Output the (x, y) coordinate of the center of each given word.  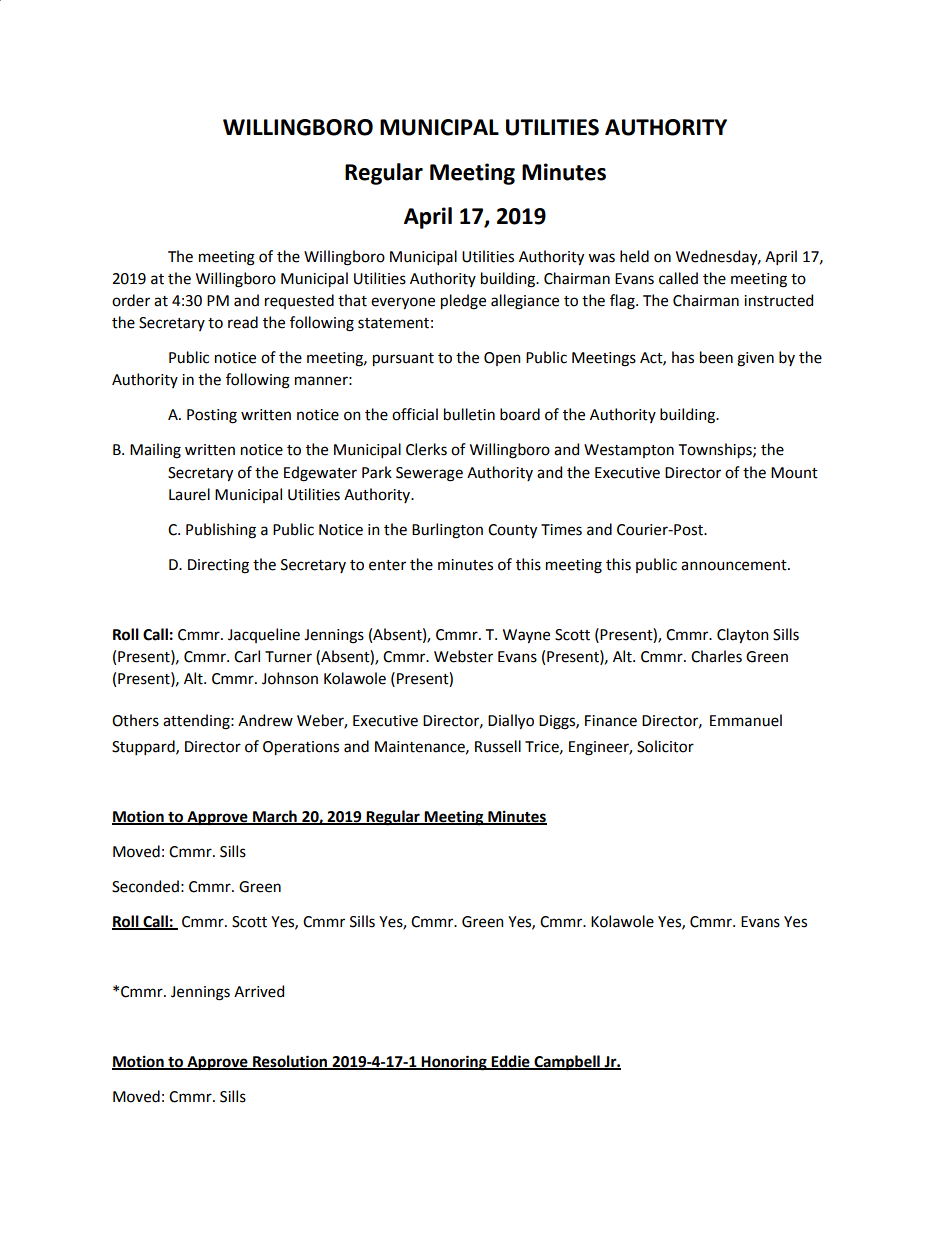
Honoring (454, 1063)
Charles (716, 656)
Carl (247, 656)
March (275, 817)
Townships (716, 450)
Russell (498, 746)
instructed (778, 300)
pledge (463, 302)
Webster (463, 656)
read (243, 322)
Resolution (290, 1062)
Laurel (189, 494)
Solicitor (665, 746)
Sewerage (429, 474)
